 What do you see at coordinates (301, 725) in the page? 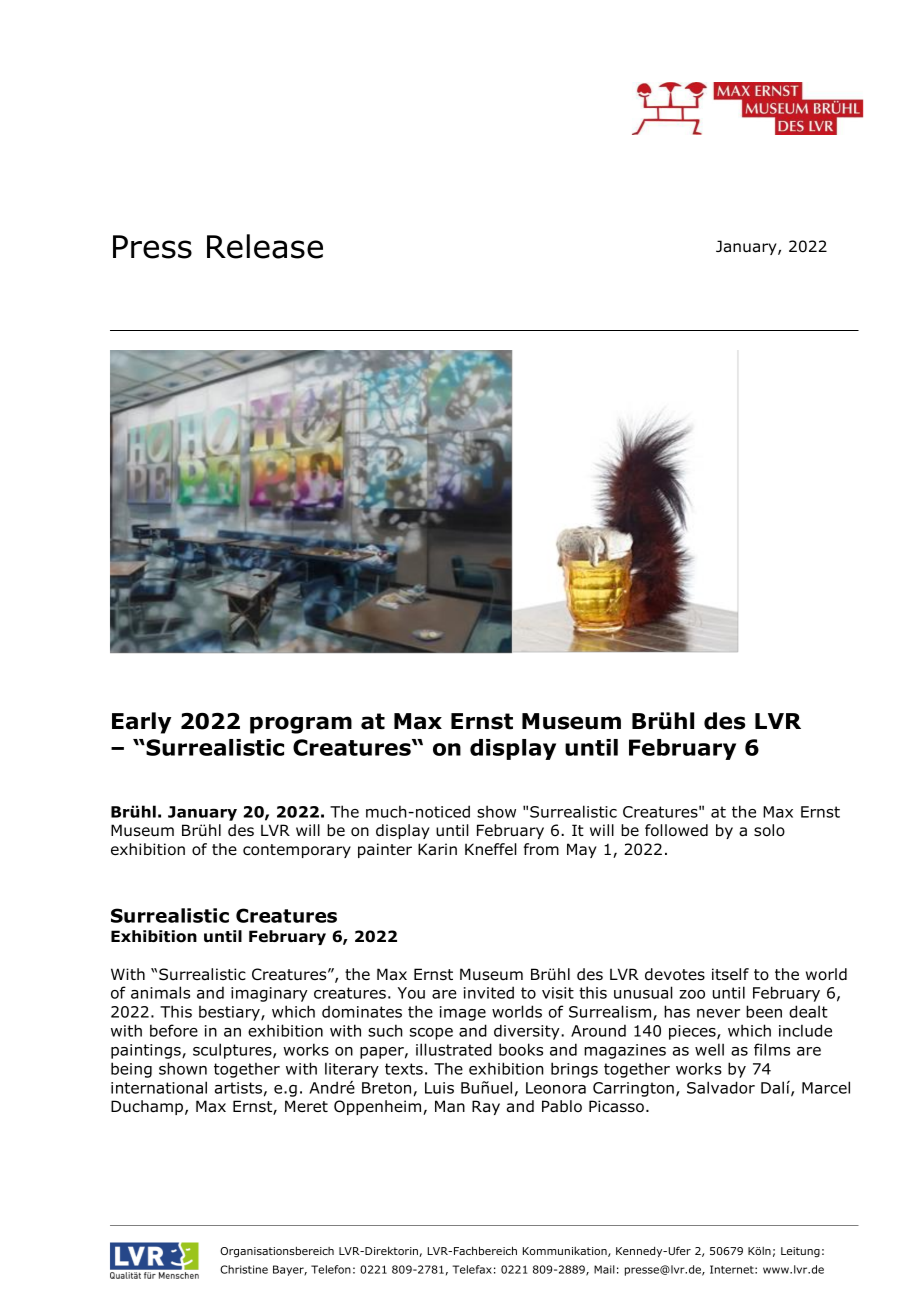
I see `program` at bounding box center [301, 725].
